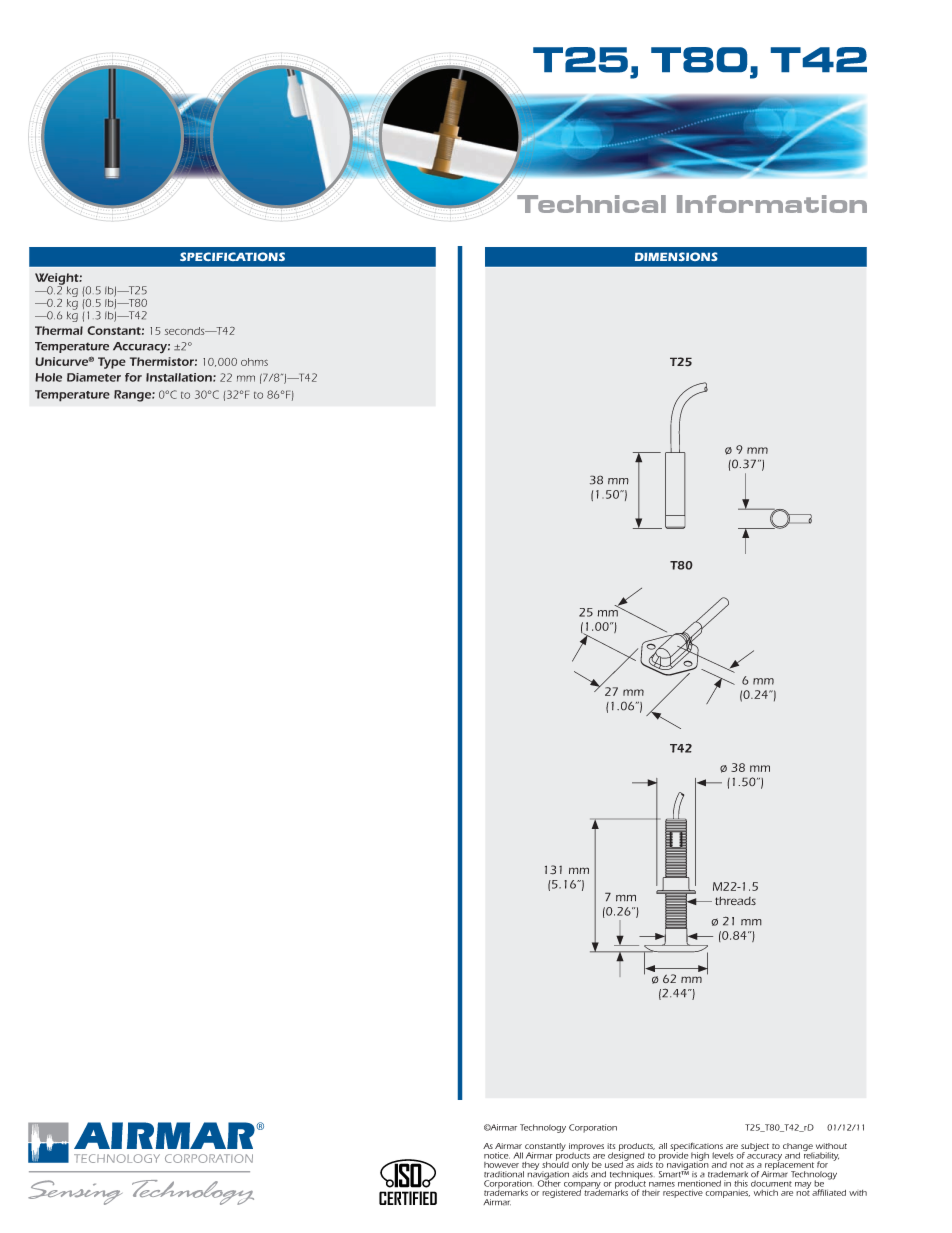  Describe the element at coordinates (591, 204) in the image. I see `Technical` at that location.
